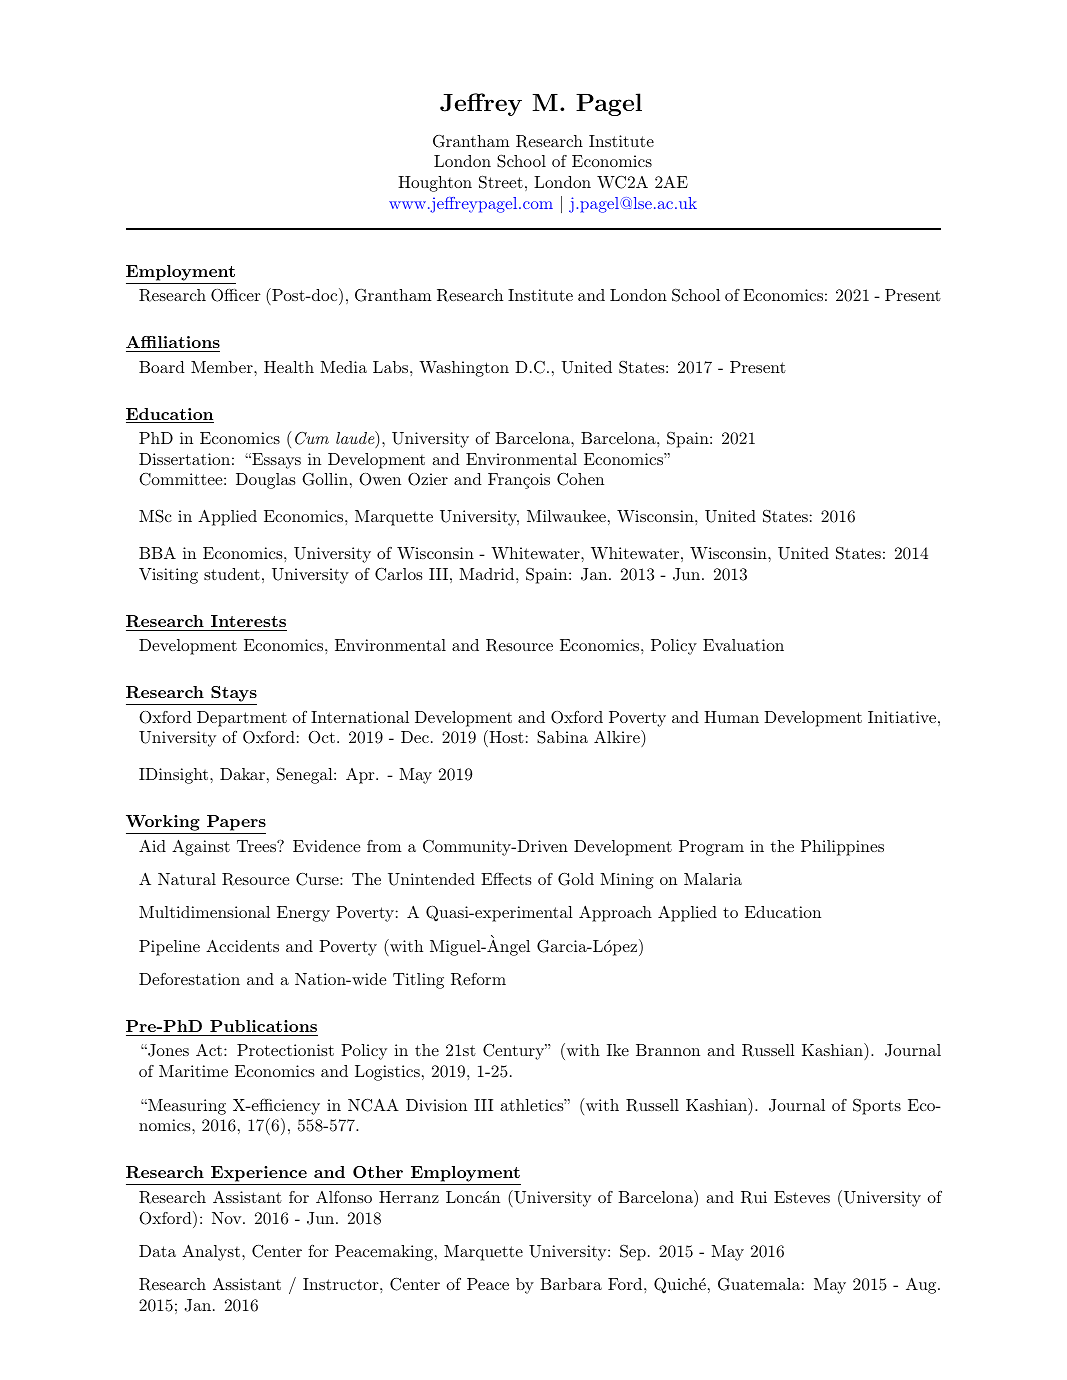  What do you see at coordinates (486, 574) in the page?
I see `Madrid` at bounding box center [486, 574].
